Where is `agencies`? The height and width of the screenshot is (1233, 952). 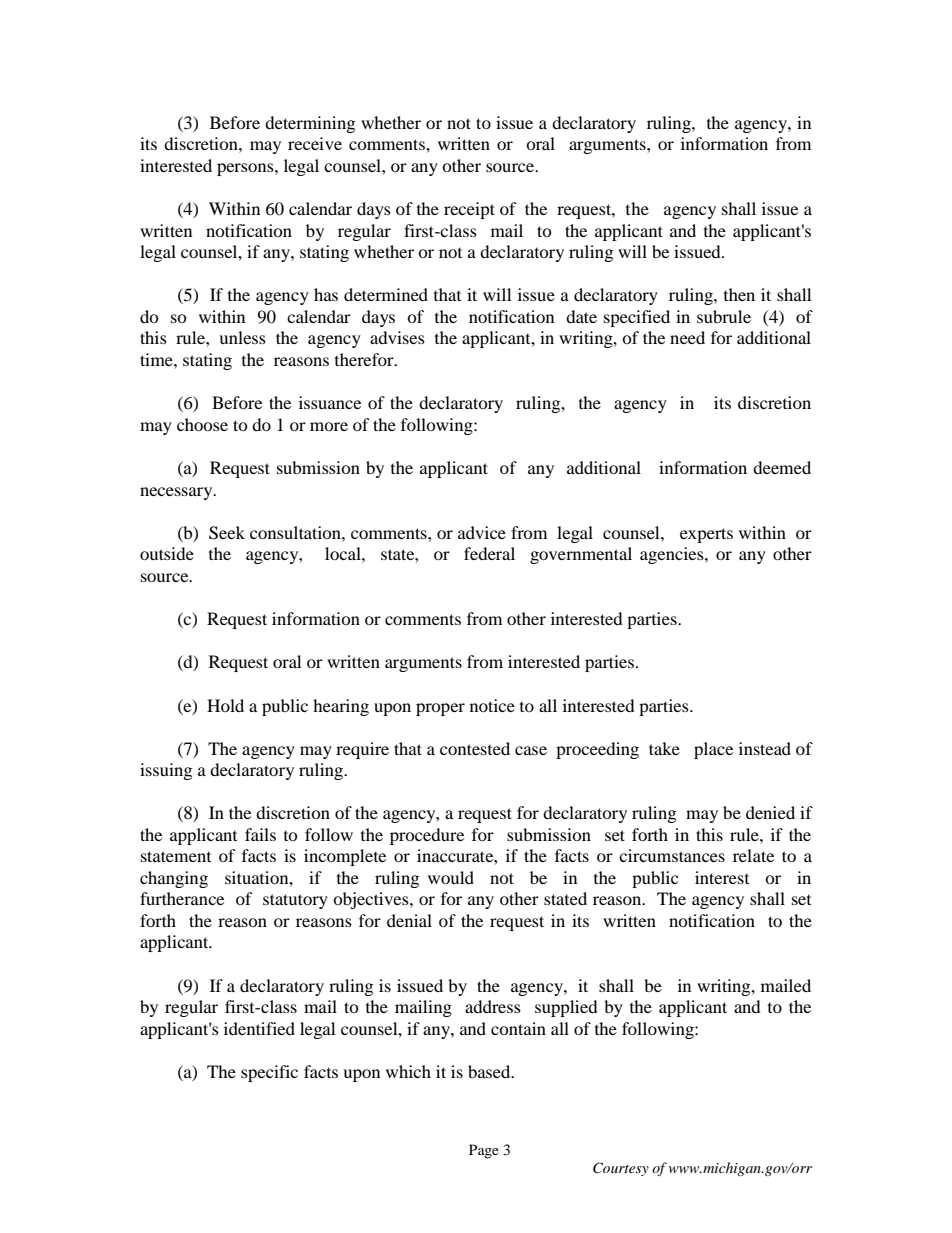 agencies is located at coordinates (673, 555).
